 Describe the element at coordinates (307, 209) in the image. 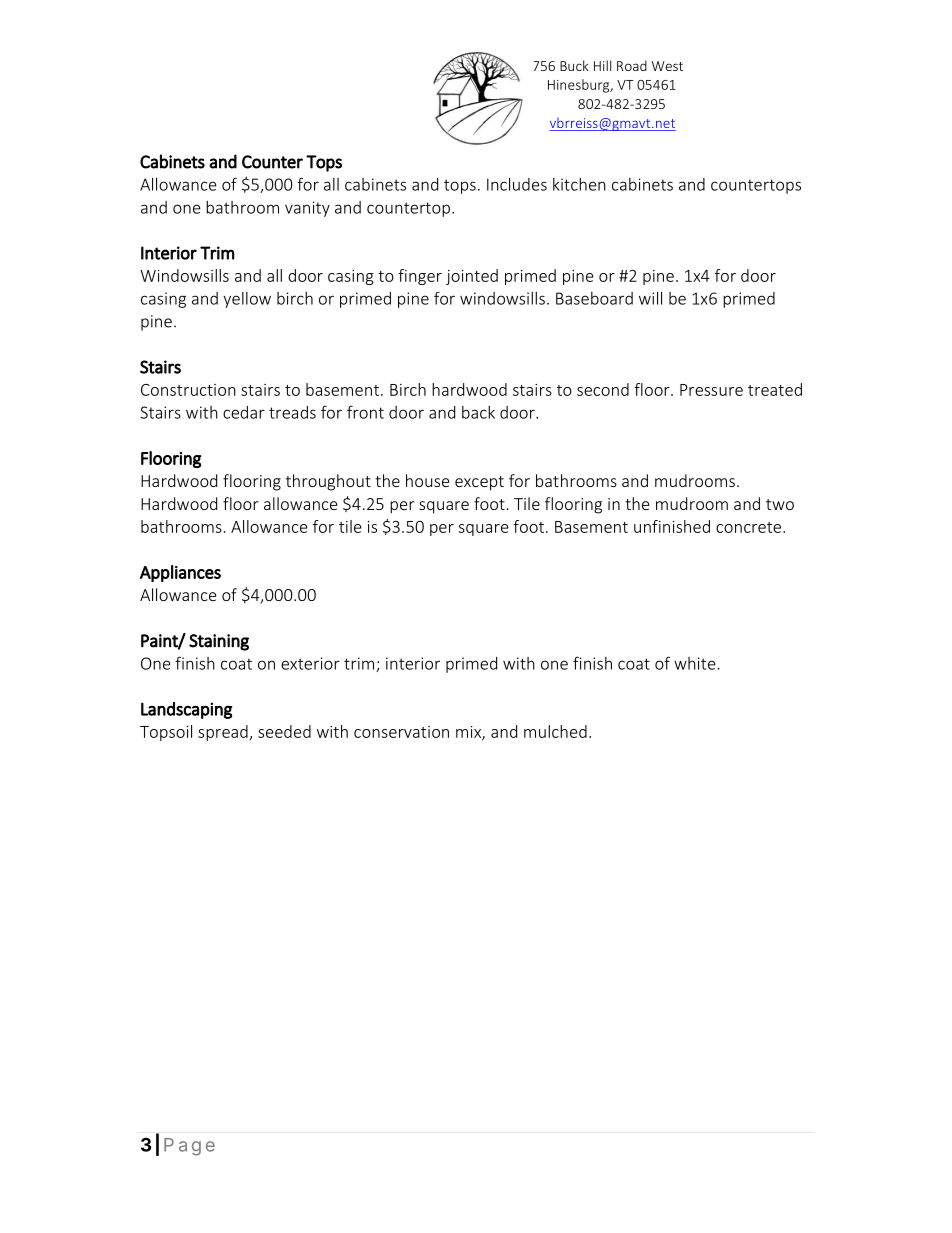

I see `vanity` at that location.
